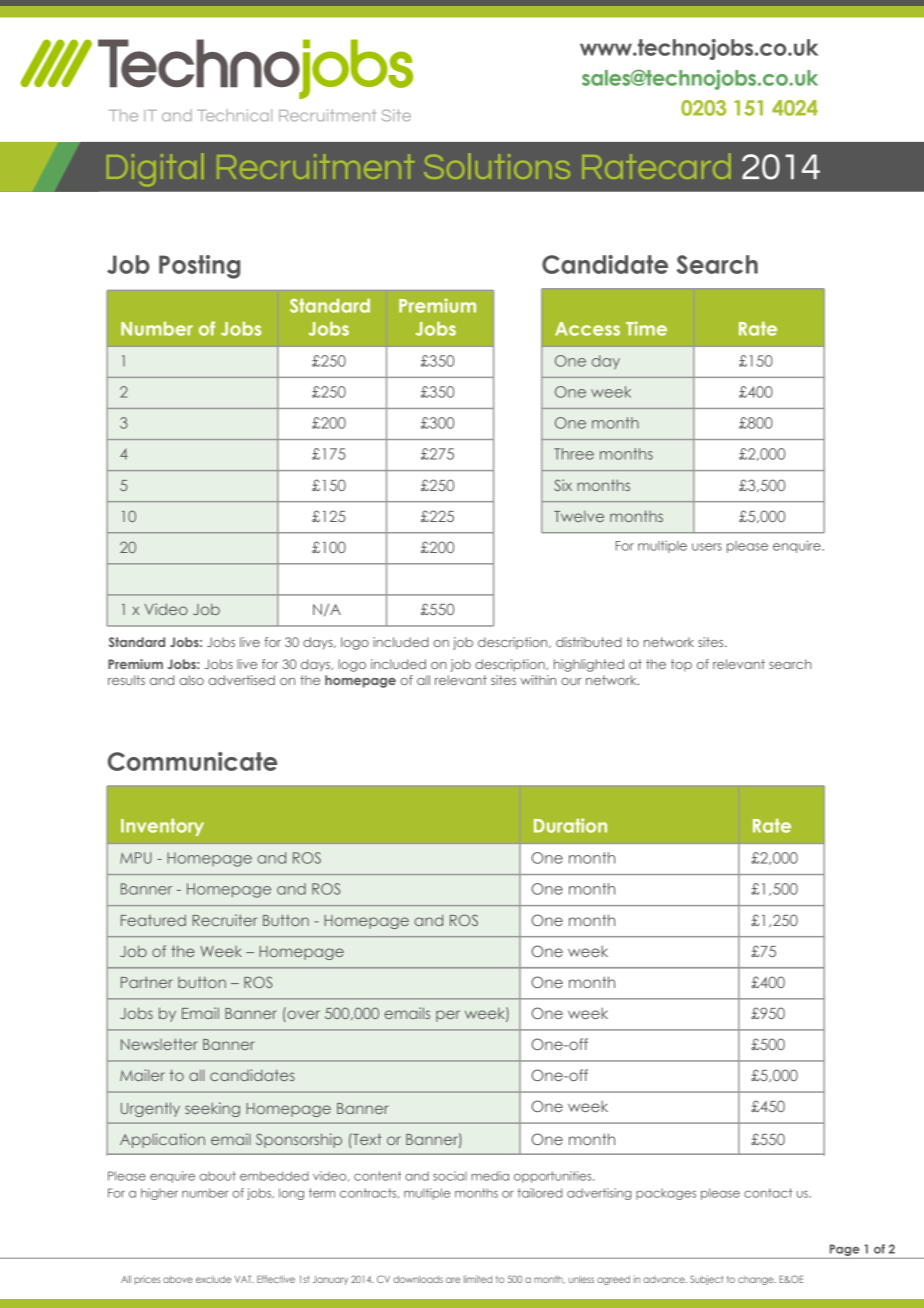 This screenshot has width=924, height=1308. I want to click on top, so click(681, 665).
